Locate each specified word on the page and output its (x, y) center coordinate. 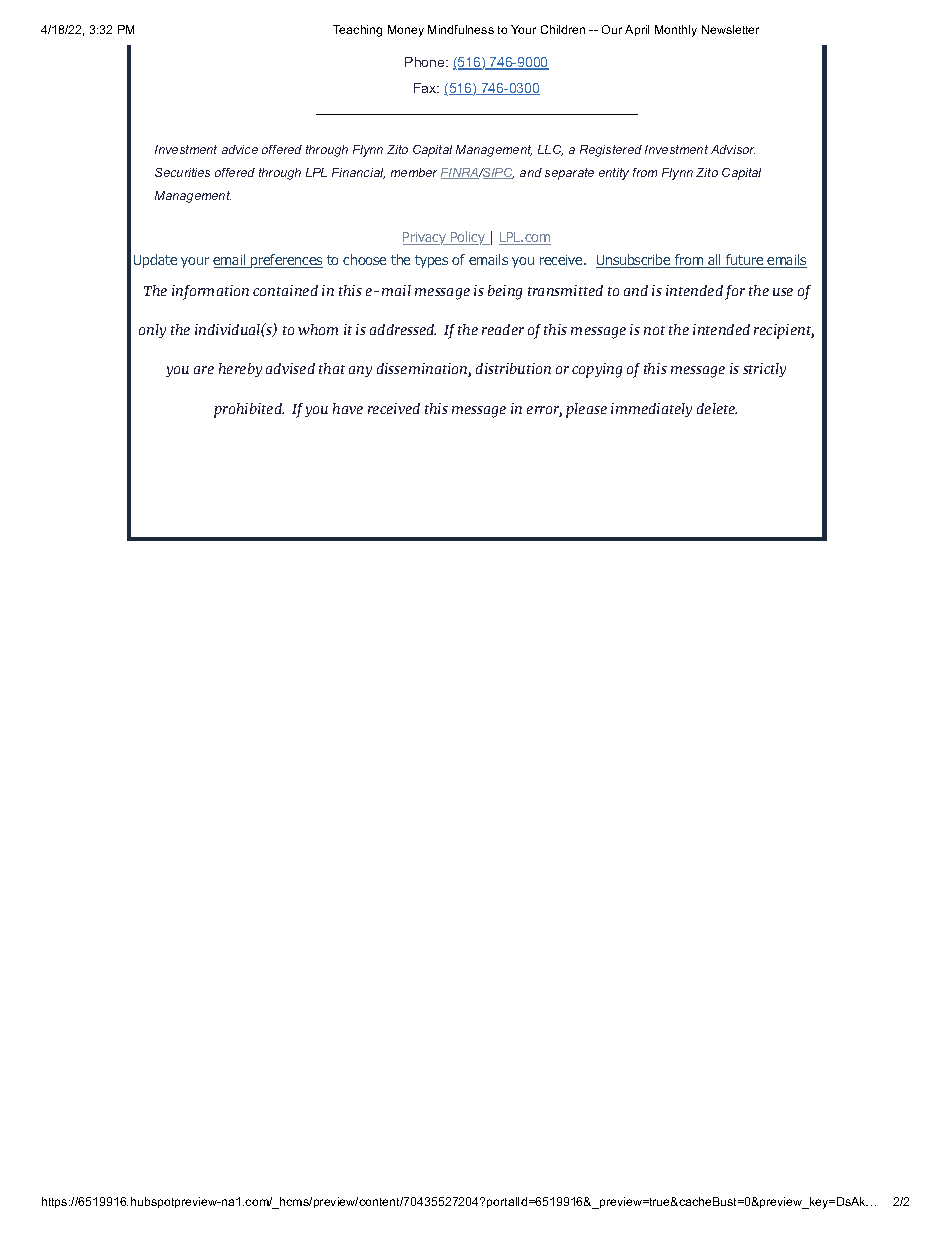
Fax (426, 88)
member (414, 172)
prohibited (249, 410)
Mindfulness (461, 29)
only (152, 331)
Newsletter (730, 29)
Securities (182, 172)
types (431, 261)
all (715, 261)
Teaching (357, 31)
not (654, 330)
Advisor (733, 149)
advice (240, 149)
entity (614, 174)
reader (503, 329)
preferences (286, 261)
